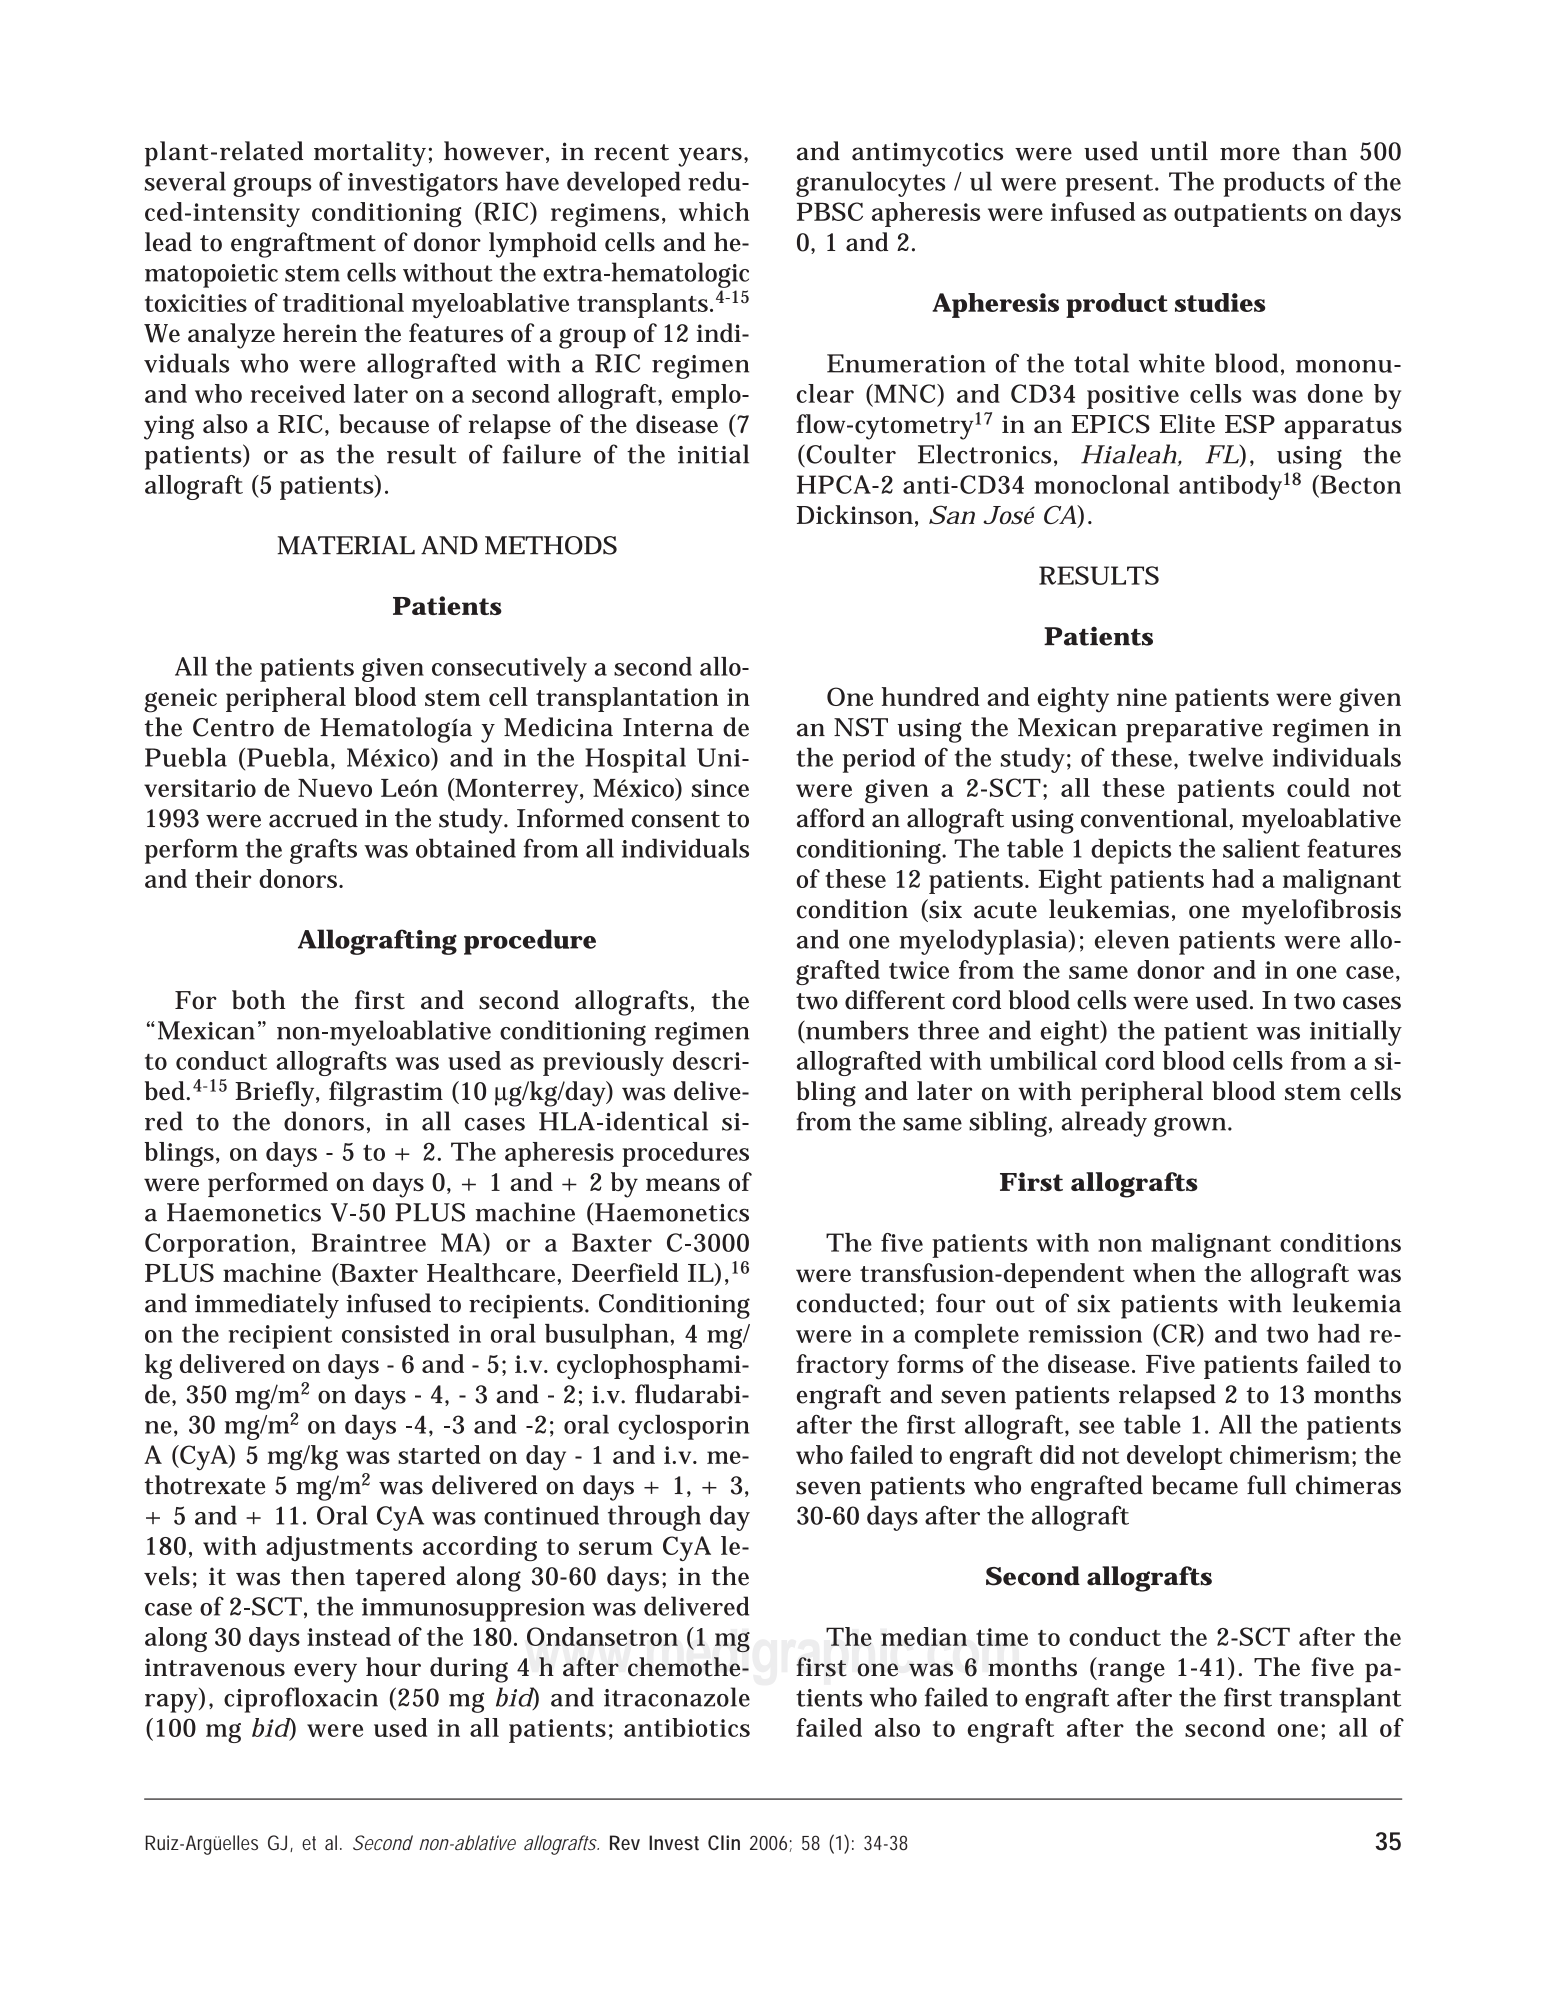  Describe the element at coordinates (724, 1842) in the page. I see `Clin` at that location.
